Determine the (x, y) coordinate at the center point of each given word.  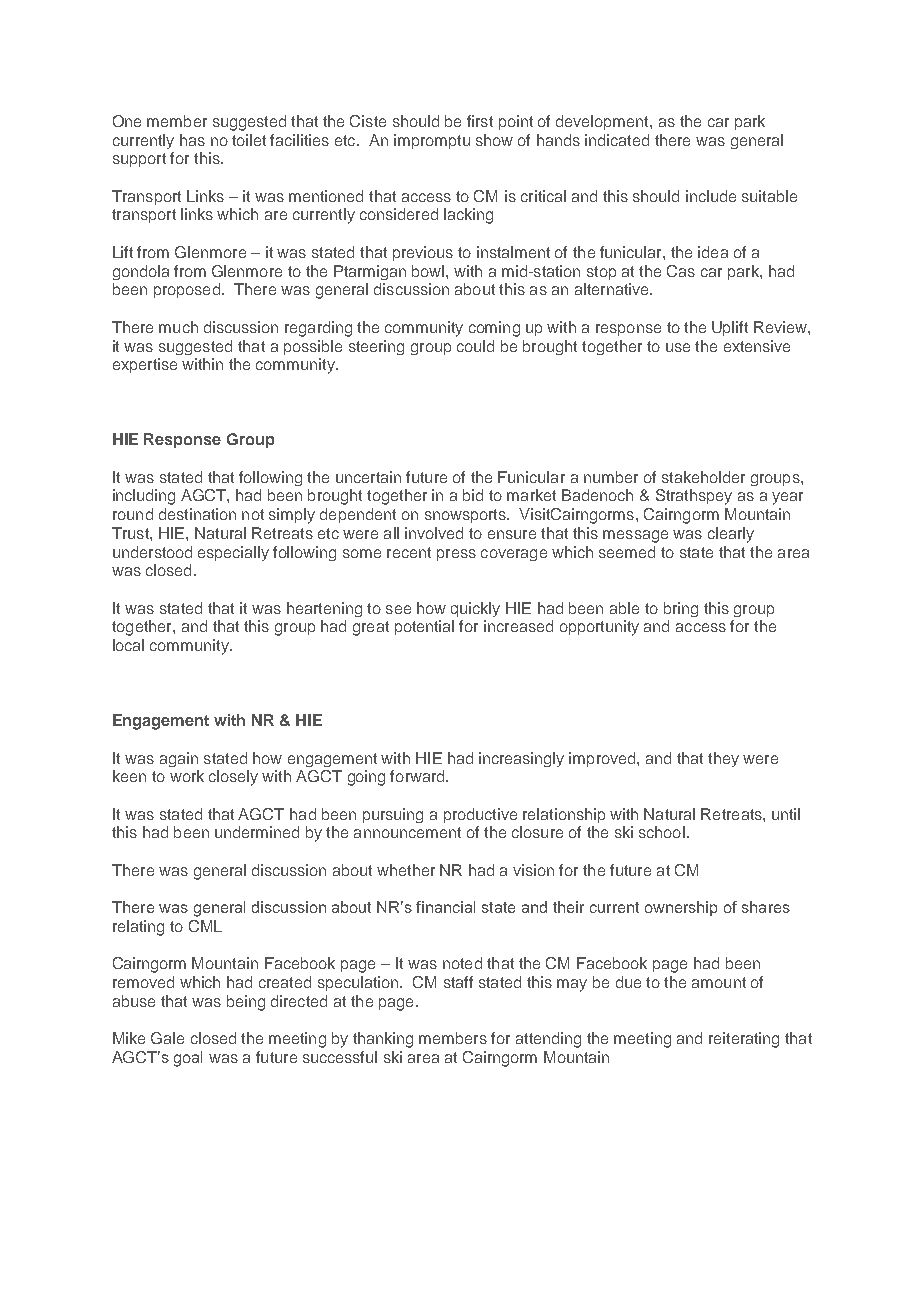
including (144, 497)
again (179, 759)
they (723, 759)
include (711, 196)
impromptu (432, 141)
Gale (167, 1038)
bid (473, 495)
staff (458, 982)
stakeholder (703, 477)
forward (418, 776)
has (192, 140)
